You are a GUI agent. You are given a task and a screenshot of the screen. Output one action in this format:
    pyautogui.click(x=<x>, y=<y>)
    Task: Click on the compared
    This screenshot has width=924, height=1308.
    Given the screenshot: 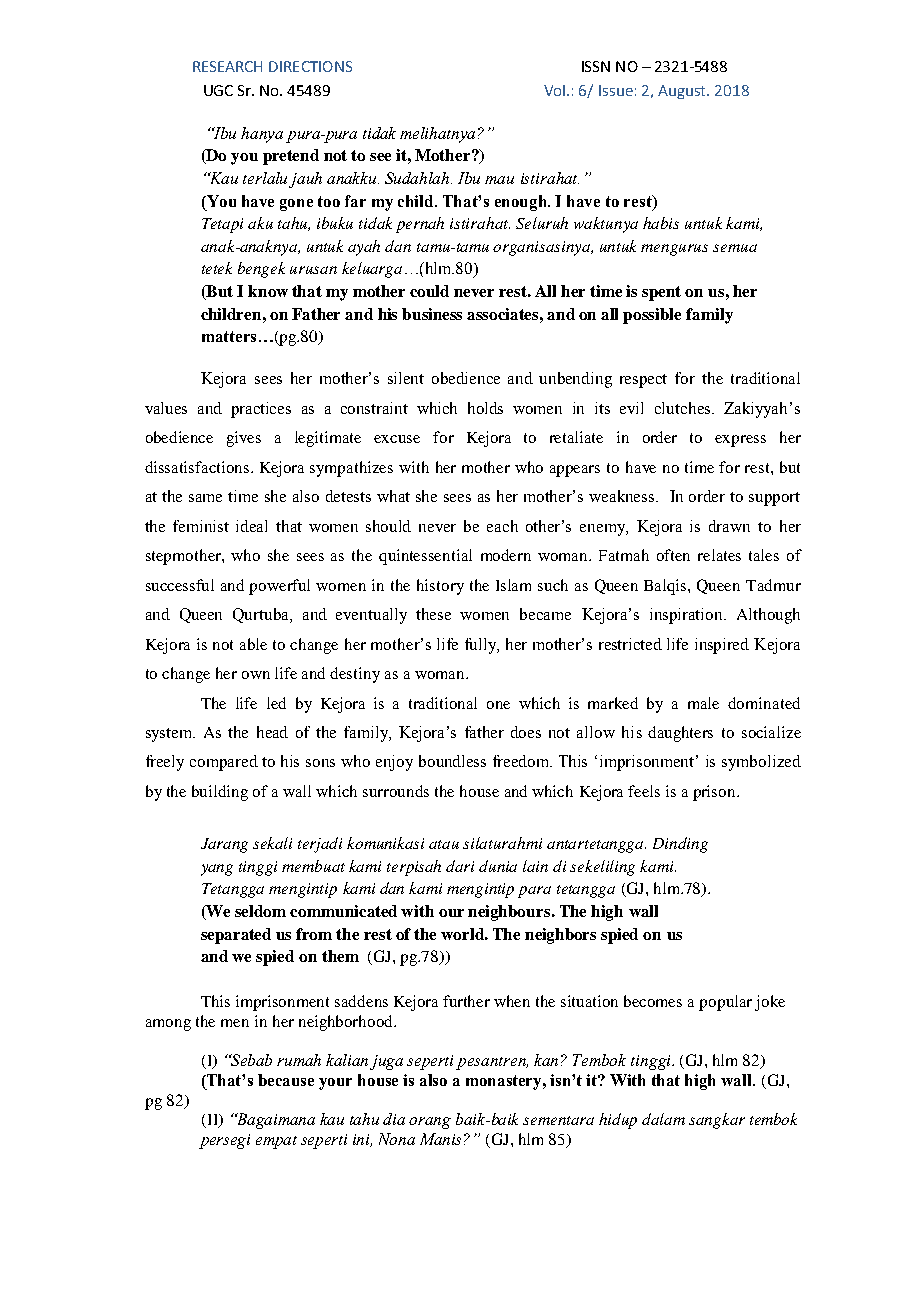 What is the action you would take?
    pyautogui.click(x=224, y=763)
